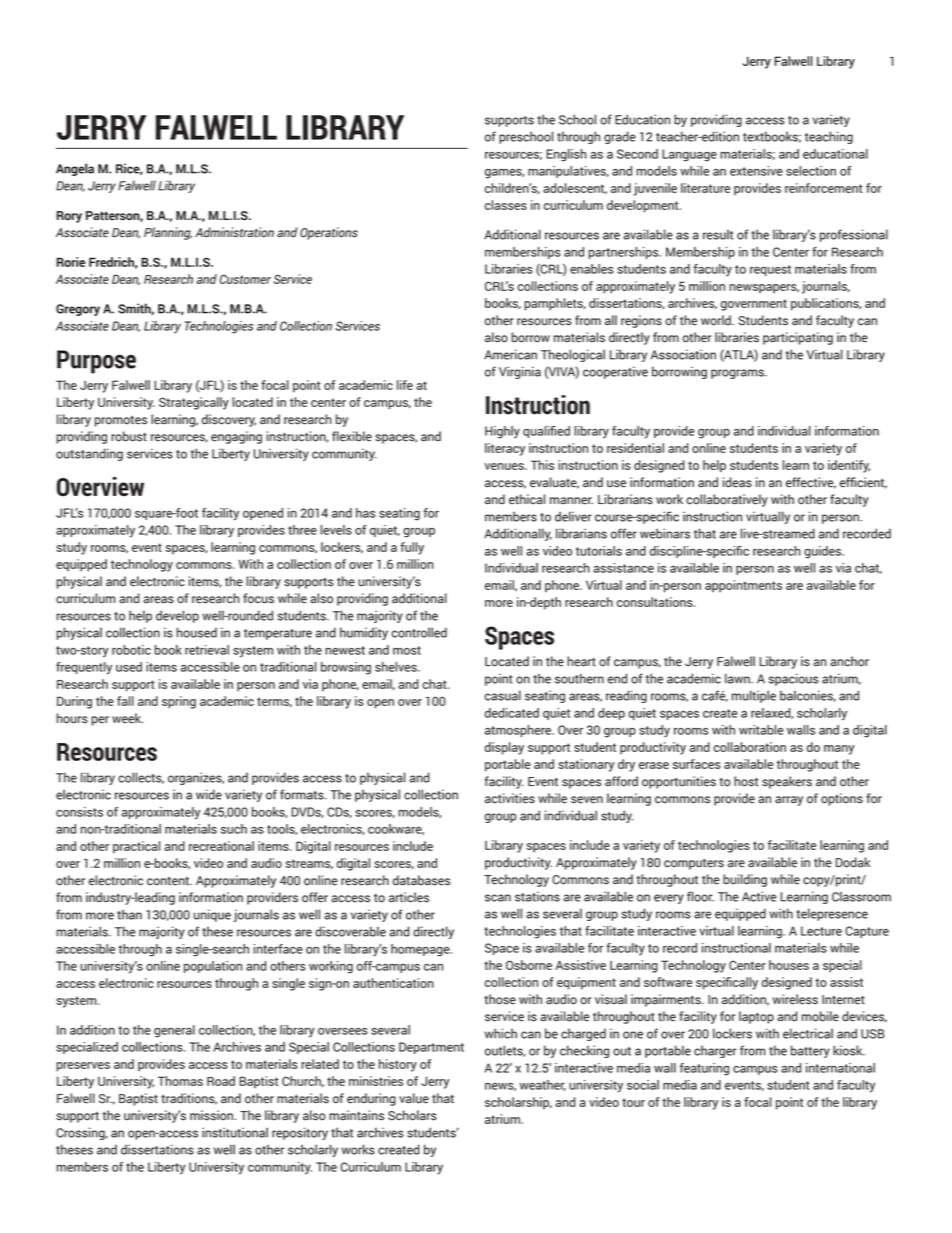 The image size is (952, 1233). What do you see at coordinates (414, 1098) in the document?
I see `value` at bounding box center [414, 1098].
